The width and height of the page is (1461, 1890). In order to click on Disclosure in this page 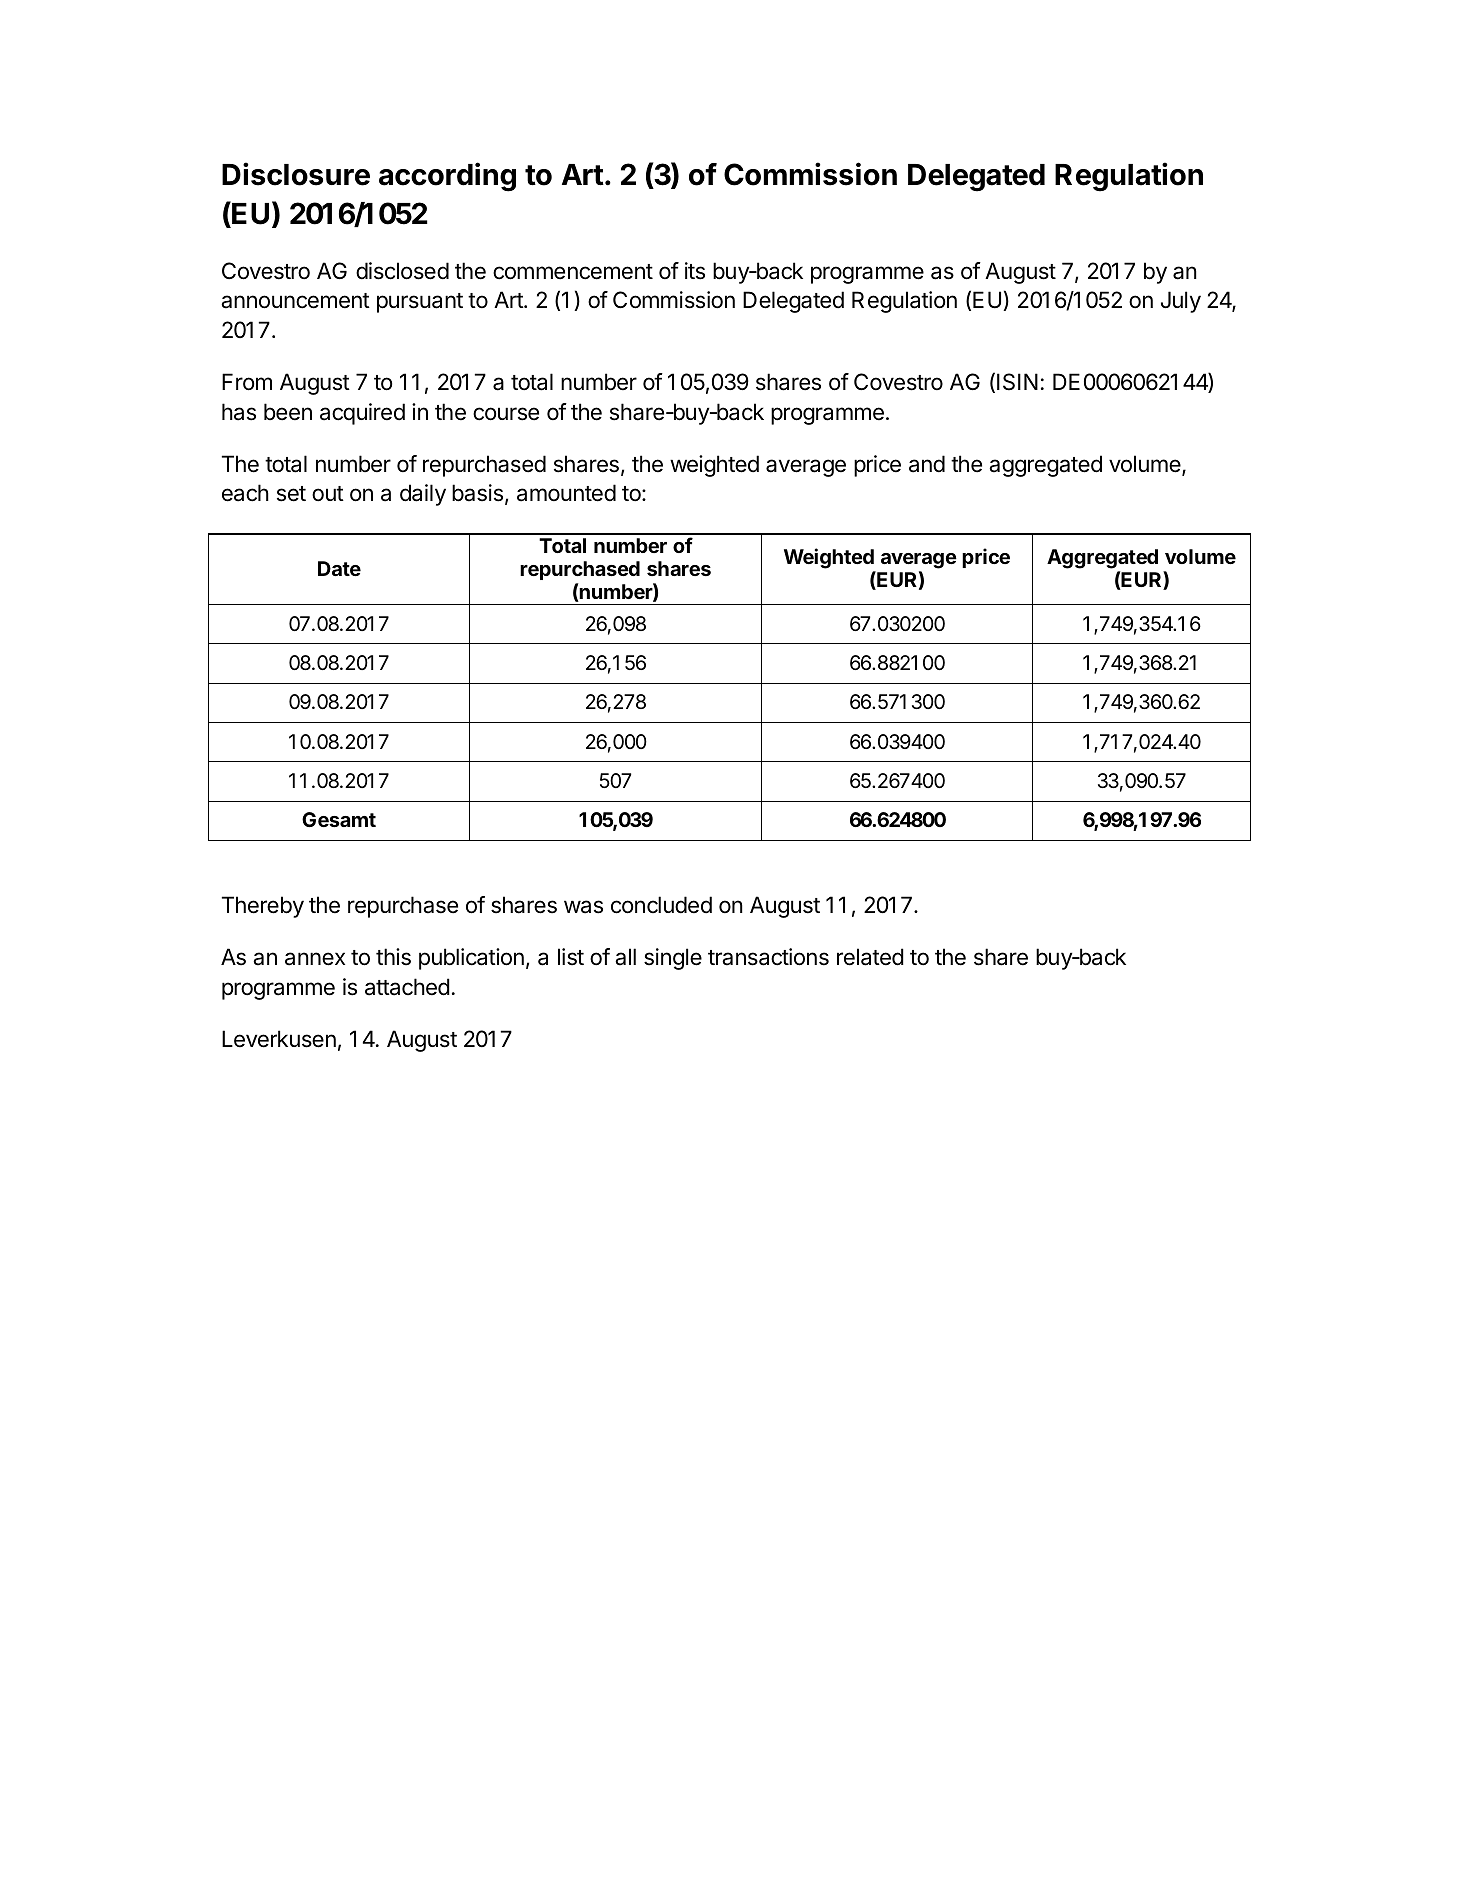, I will do `click(296, 174)`.
